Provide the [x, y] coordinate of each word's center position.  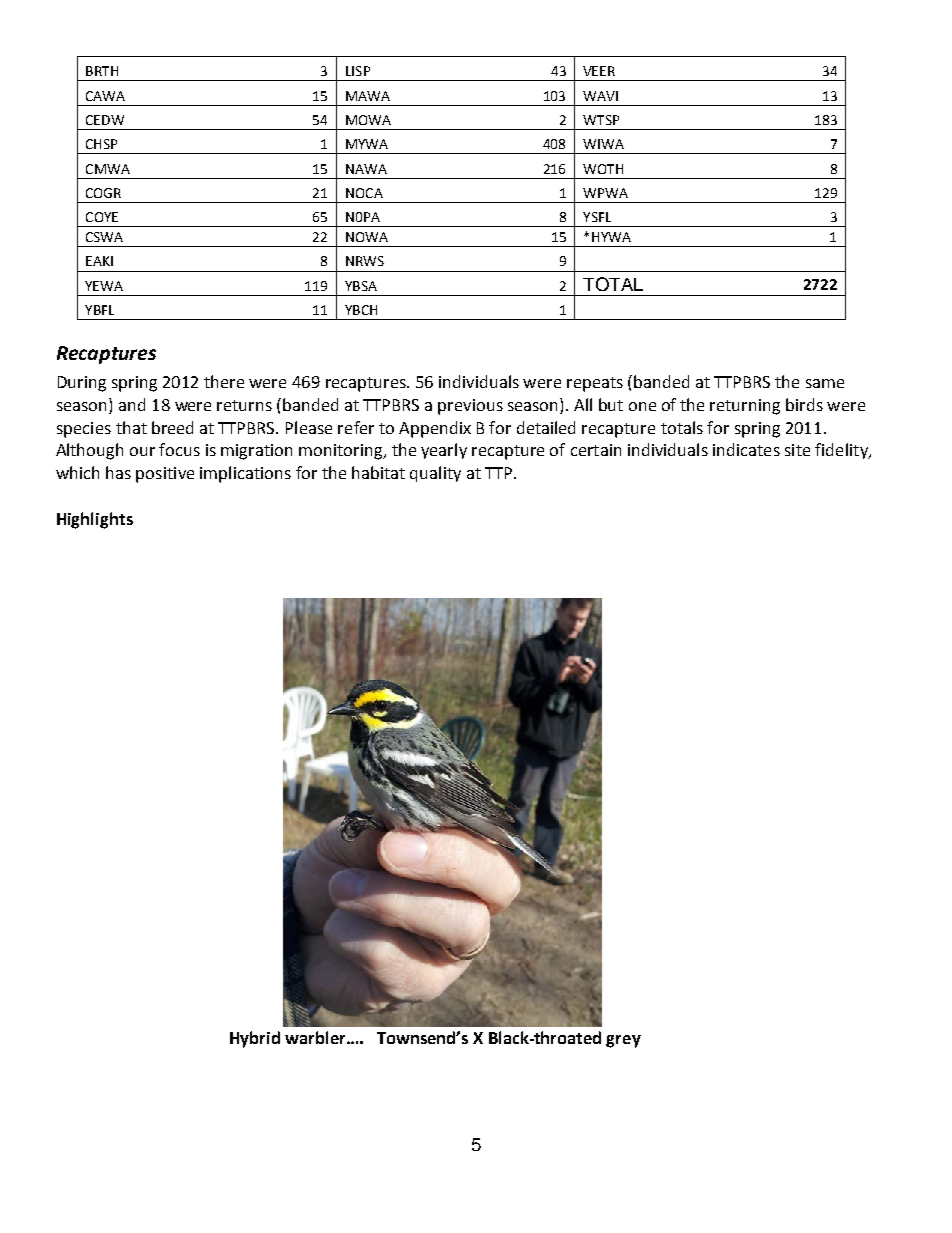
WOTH [603, 169]
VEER [599, 71]
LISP [358, 71]
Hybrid [255, 1039]
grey [623, 1041]
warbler [316, 1037]
